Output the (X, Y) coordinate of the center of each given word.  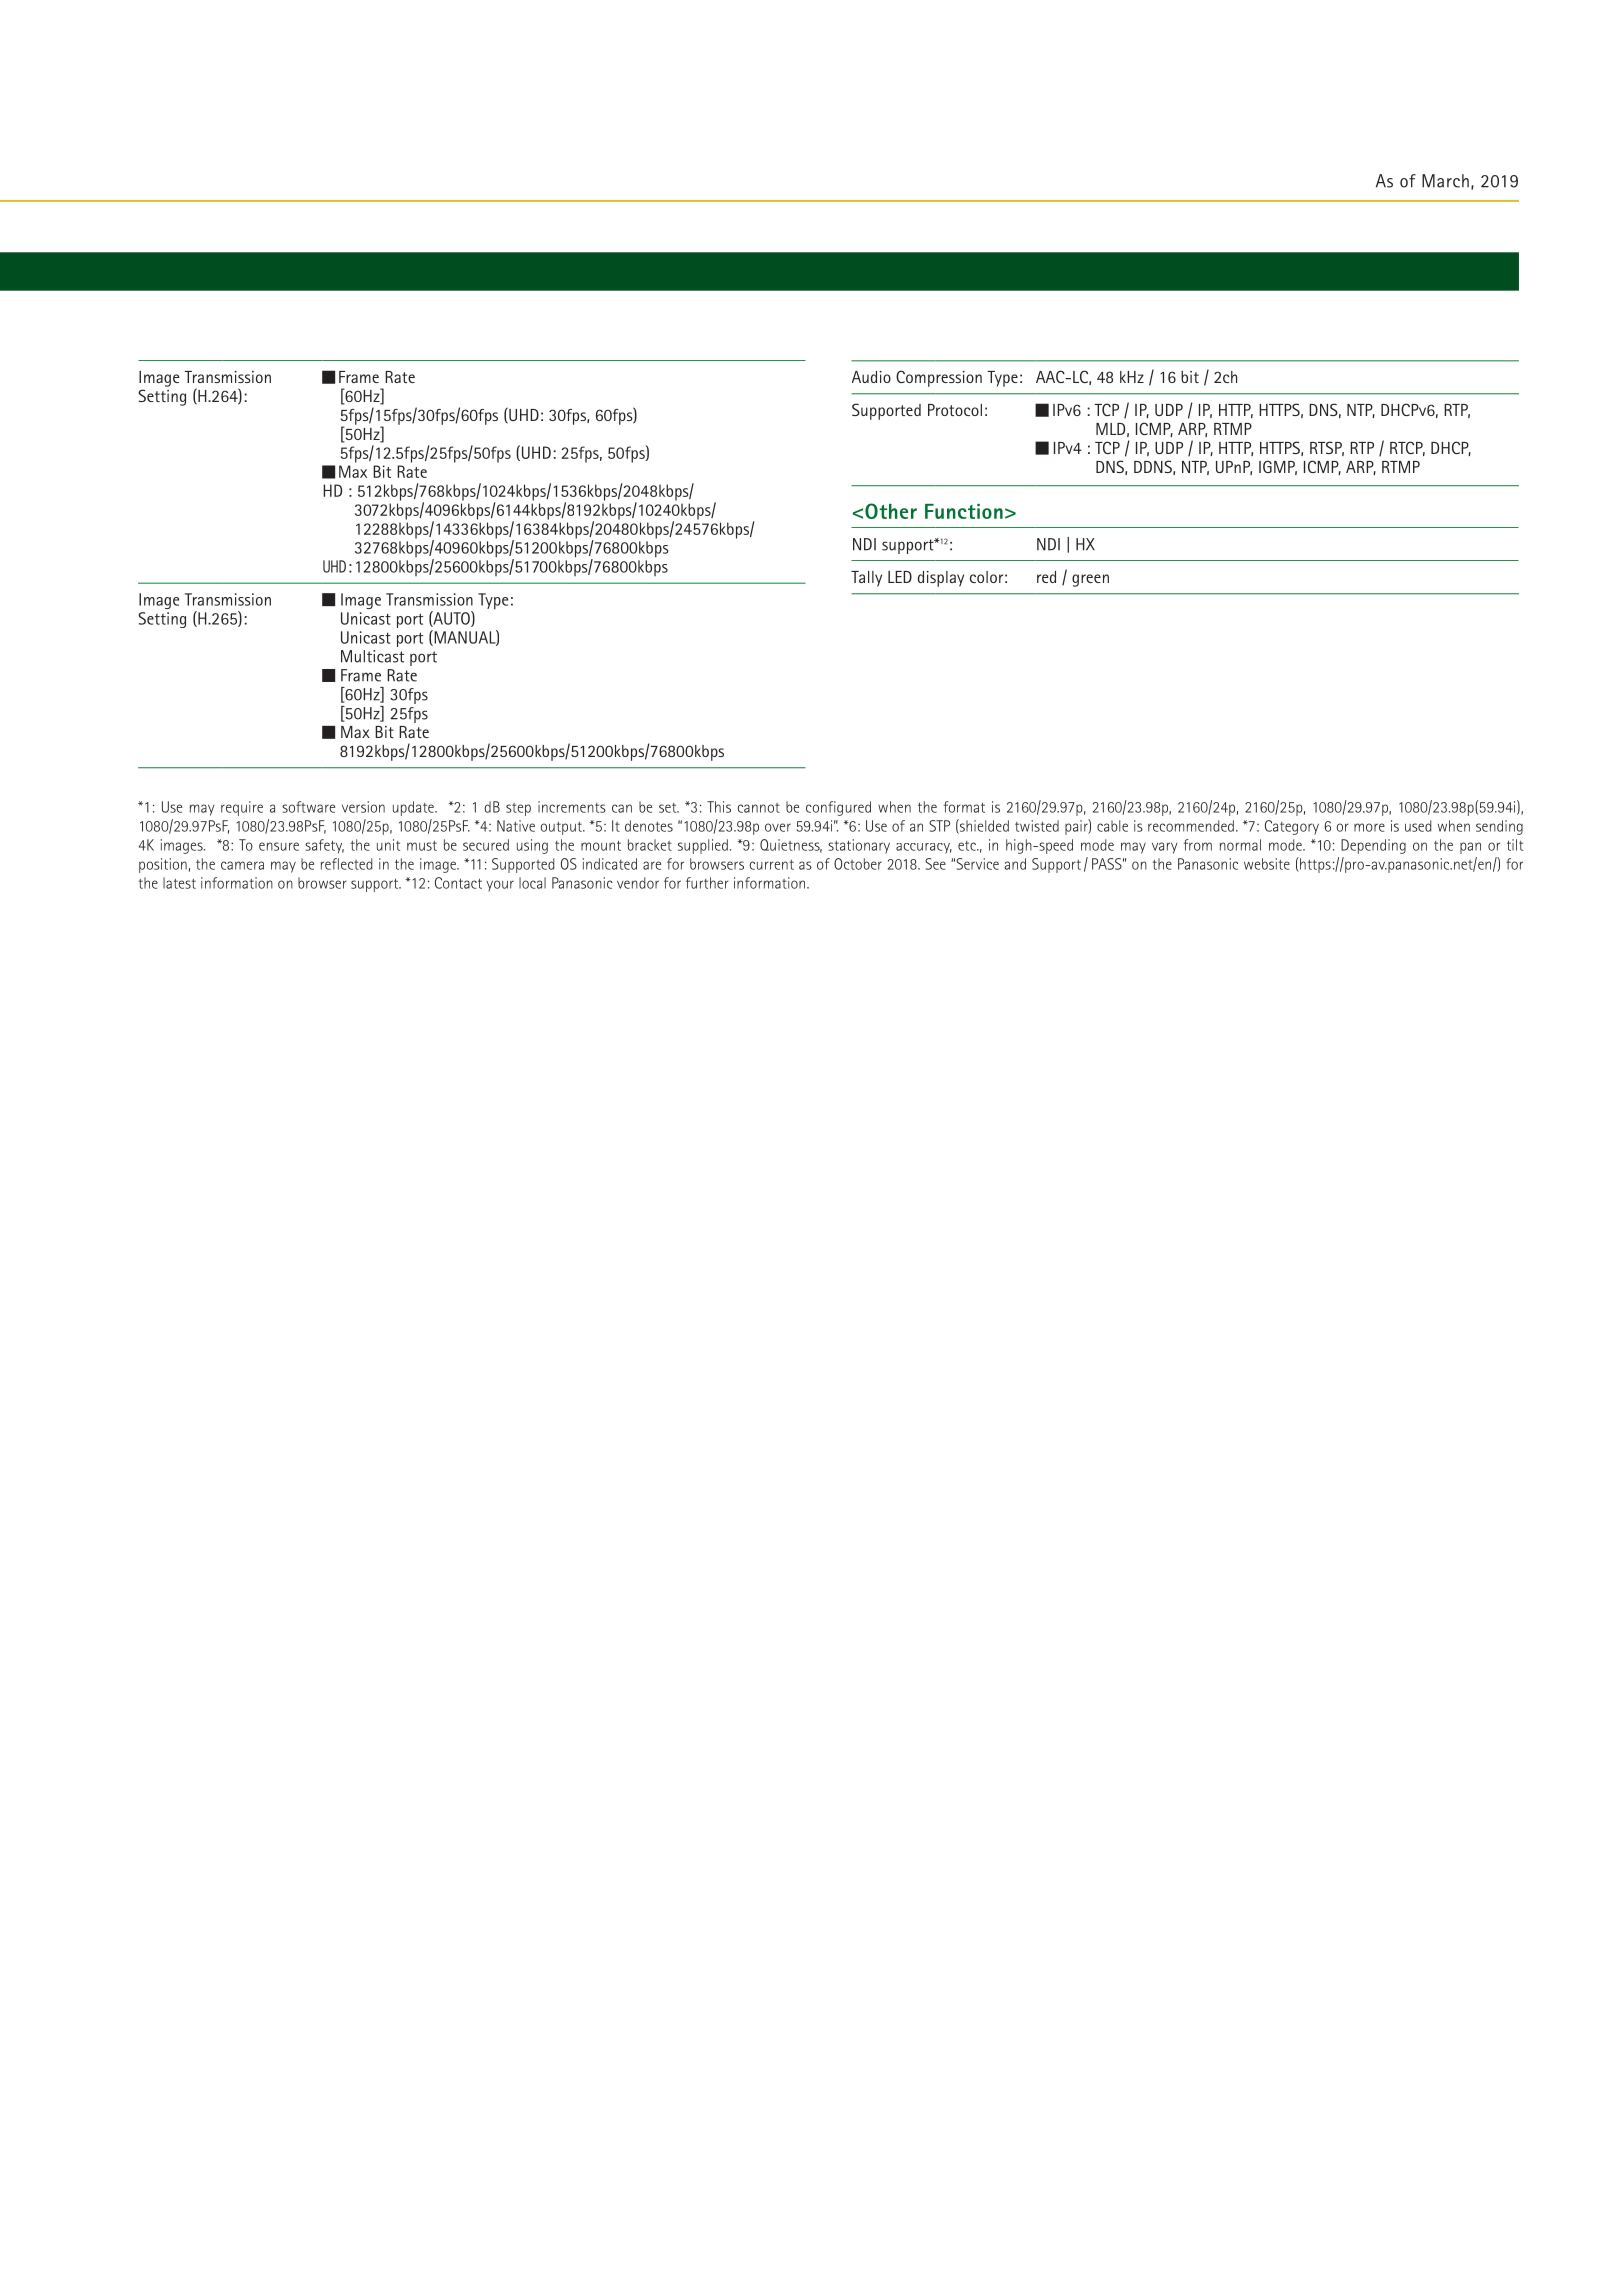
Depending (1373, 846)
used (1418, 826)
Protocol (955, 410)
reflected (346, 864)
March (1445, 181)
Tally (866, 579)
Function (964, 511)
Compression (939, 378)
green (1090, 580)
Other (891, 511)
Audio (871, 377)
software (308, 807)
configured (838, 808)
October (858, 864)
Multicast (372, 656)
